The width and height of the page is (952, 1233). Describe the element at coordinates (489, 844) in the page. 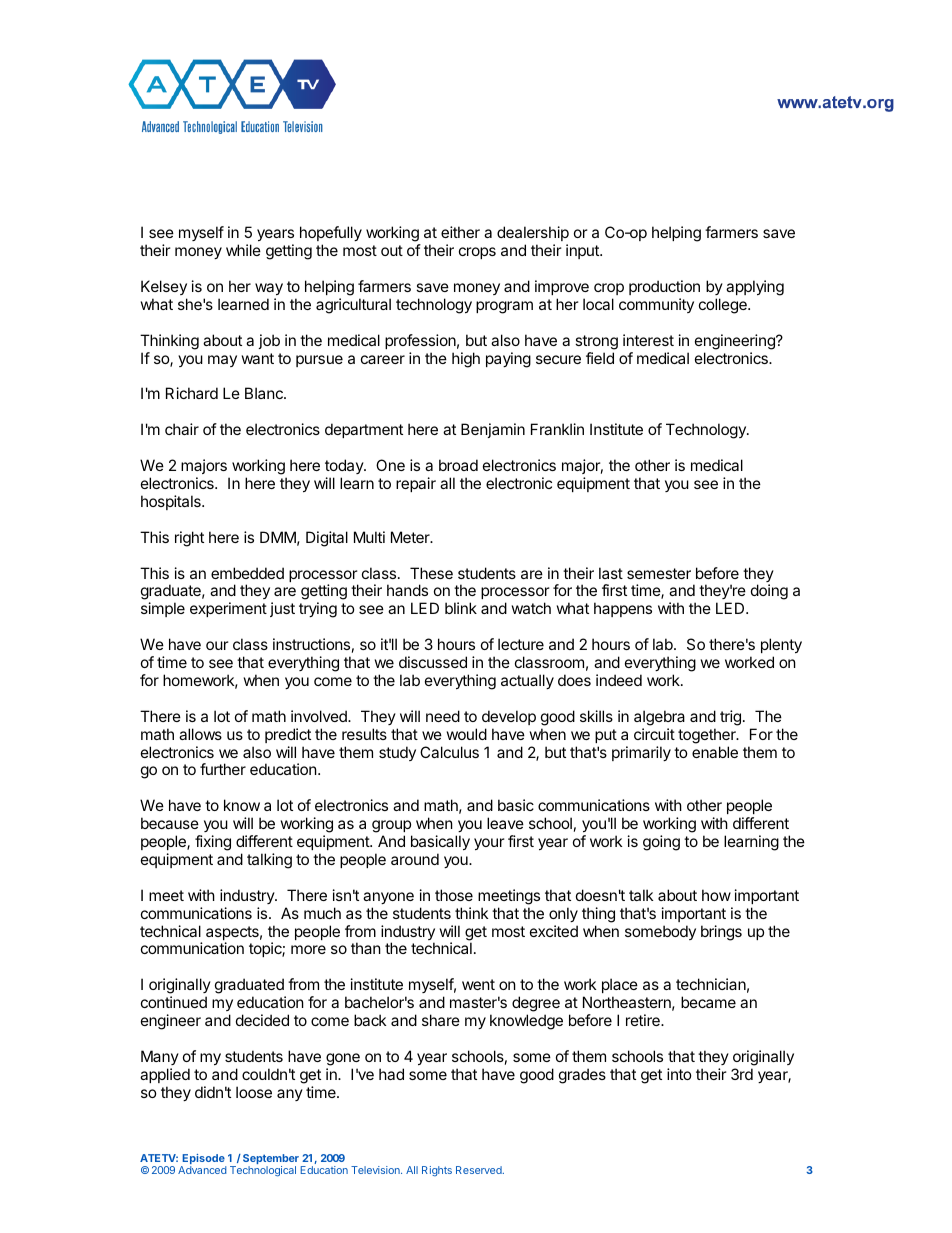

I see `your` at that location.
